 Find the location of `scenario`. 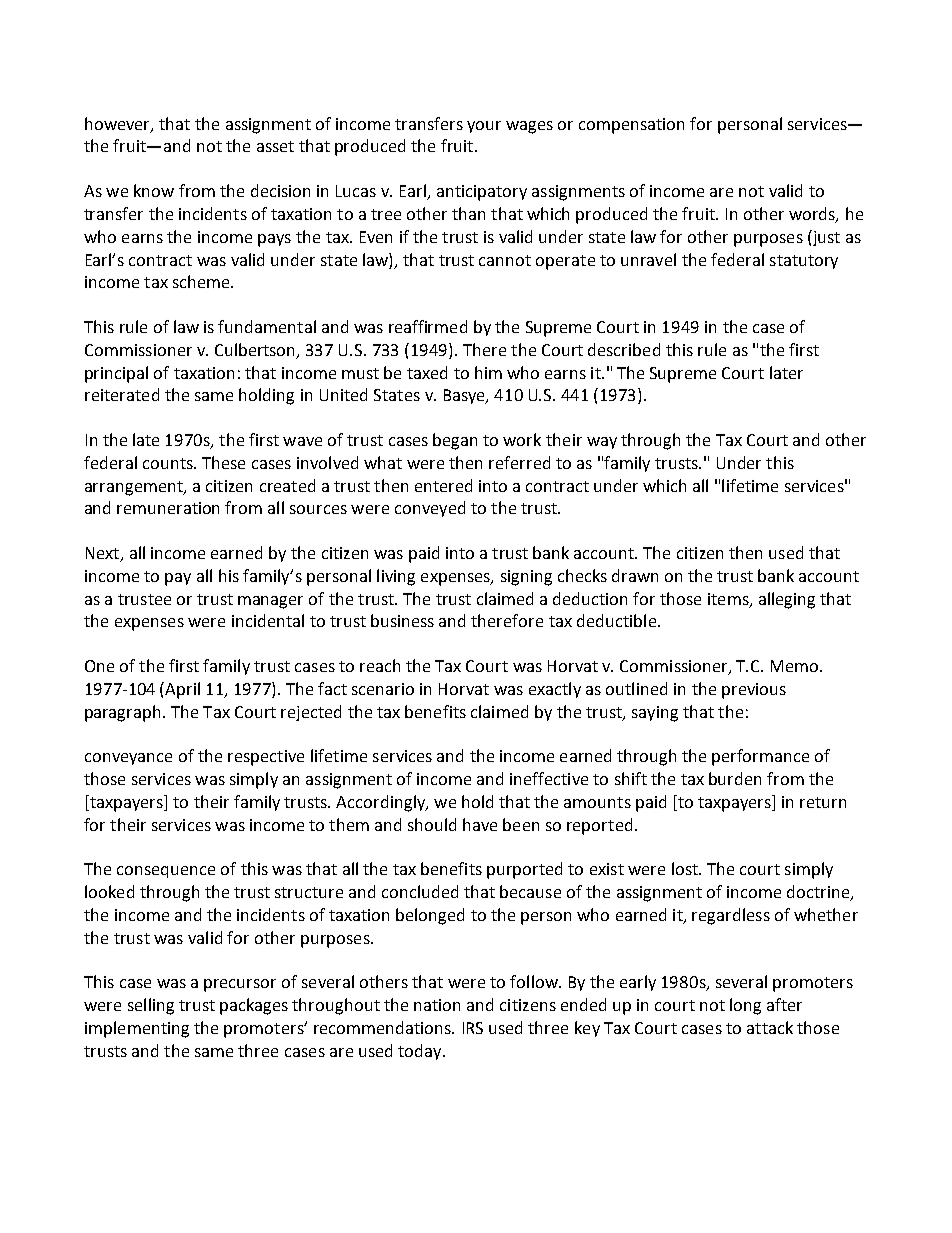

scenario is located at coordinates (383, 689).
